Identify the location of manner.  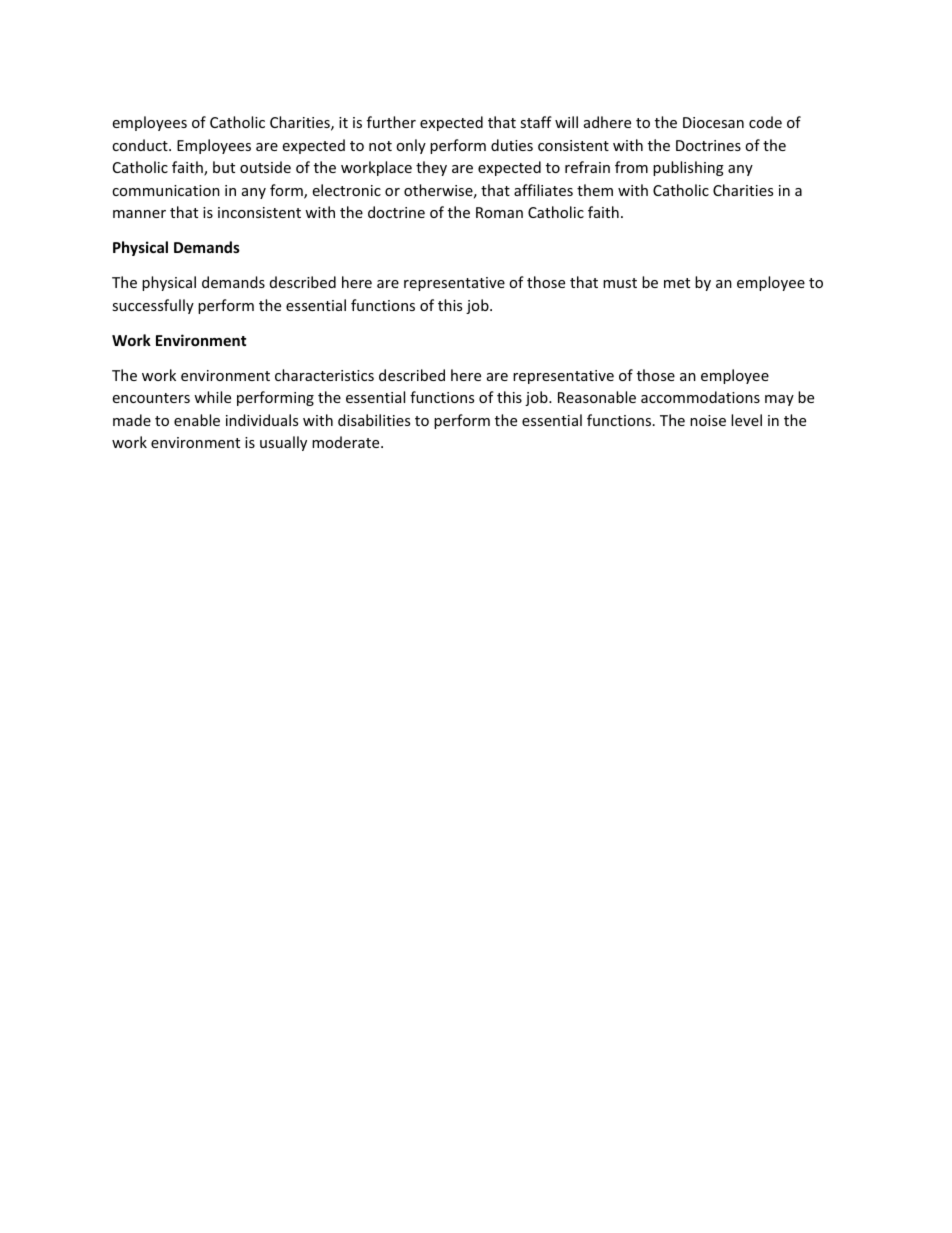
(139, 214).
